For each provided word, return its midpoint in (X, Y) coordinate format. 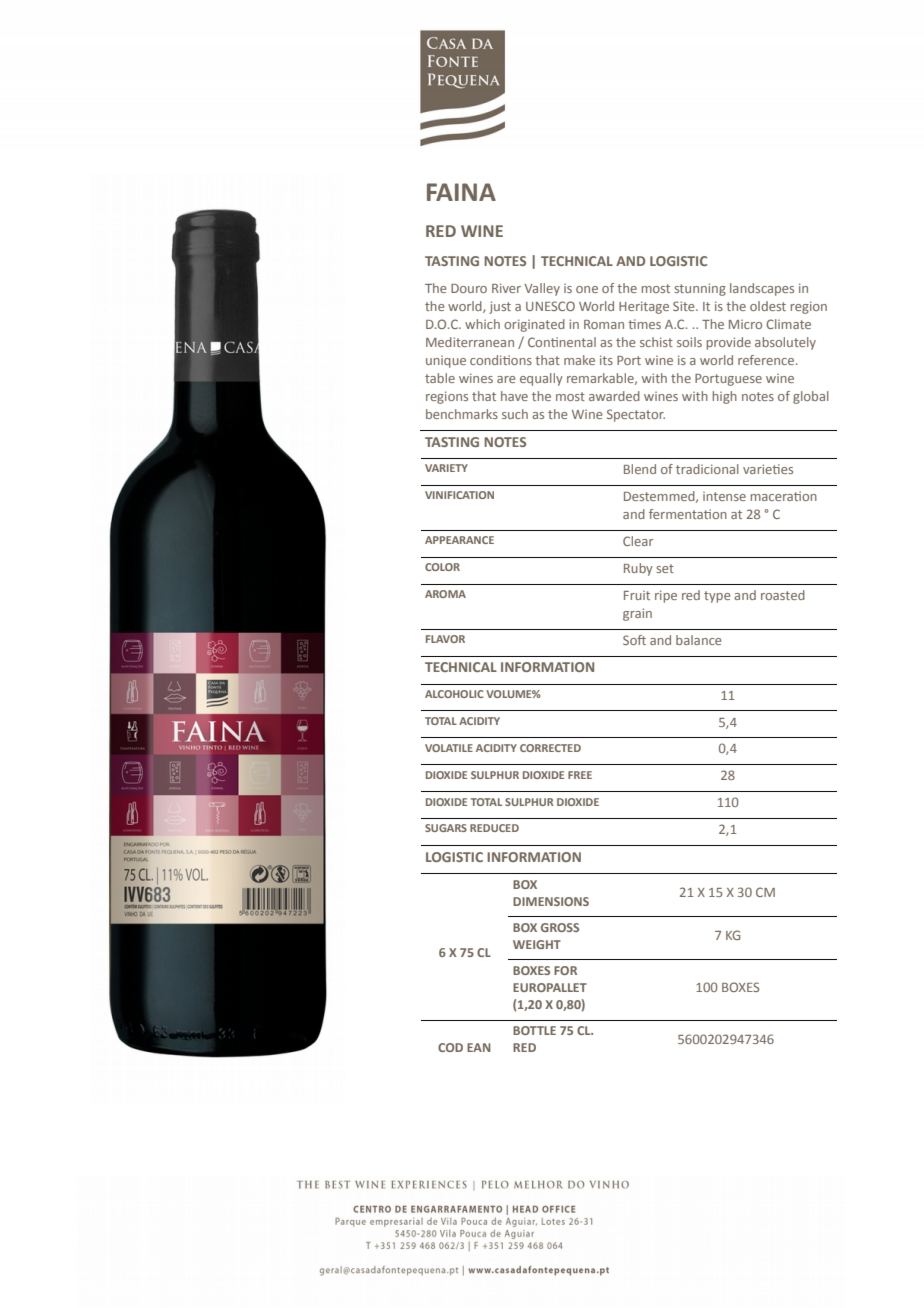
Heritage (644, 307)
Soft (634, 640)
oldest (768, 306)
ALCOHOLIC (454, 694)
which (482, 324)
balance (699, 640)
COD (450, 1047)
